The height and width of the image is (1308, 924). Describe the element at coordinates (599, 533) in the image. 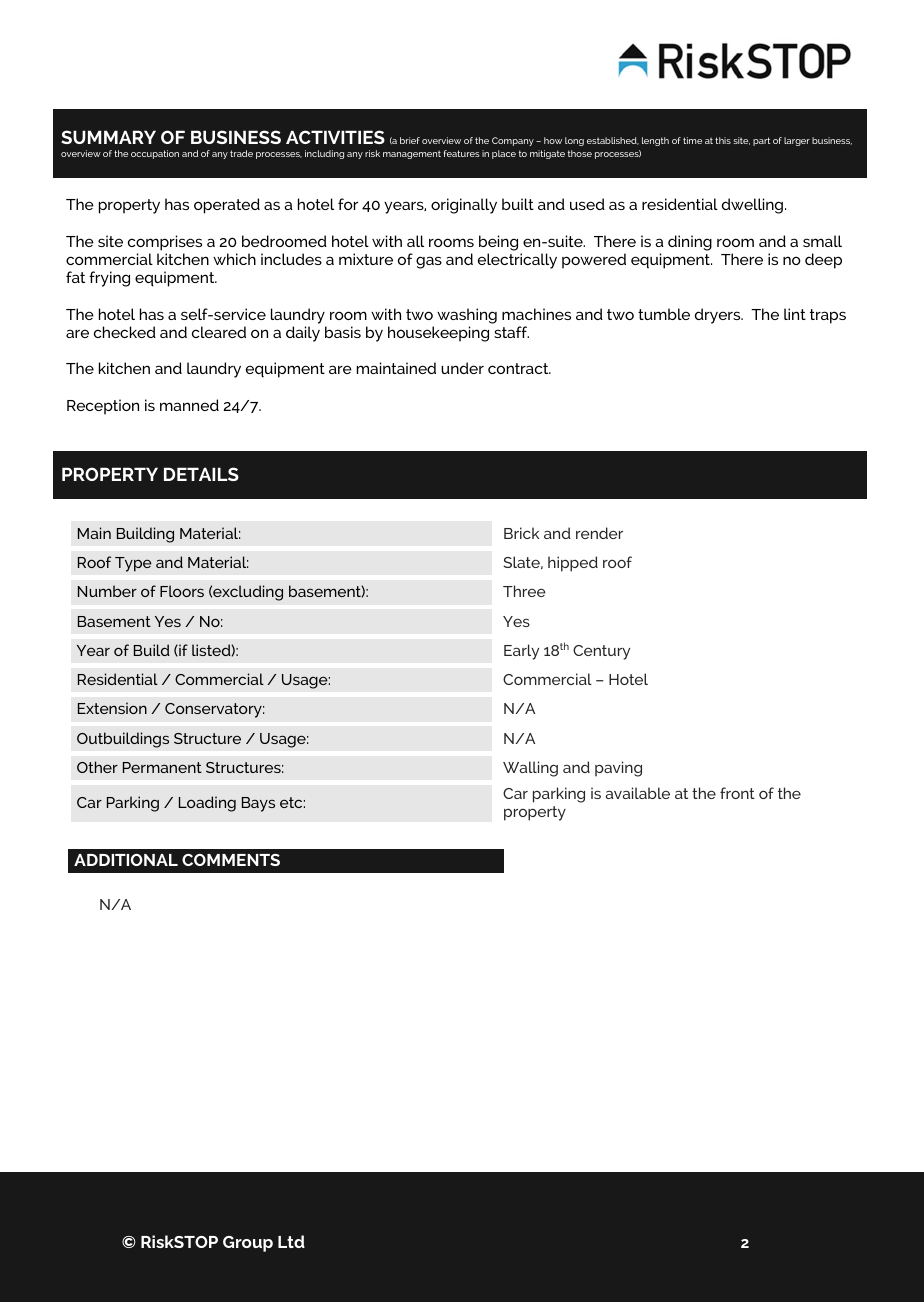

I see `render` at that location.
